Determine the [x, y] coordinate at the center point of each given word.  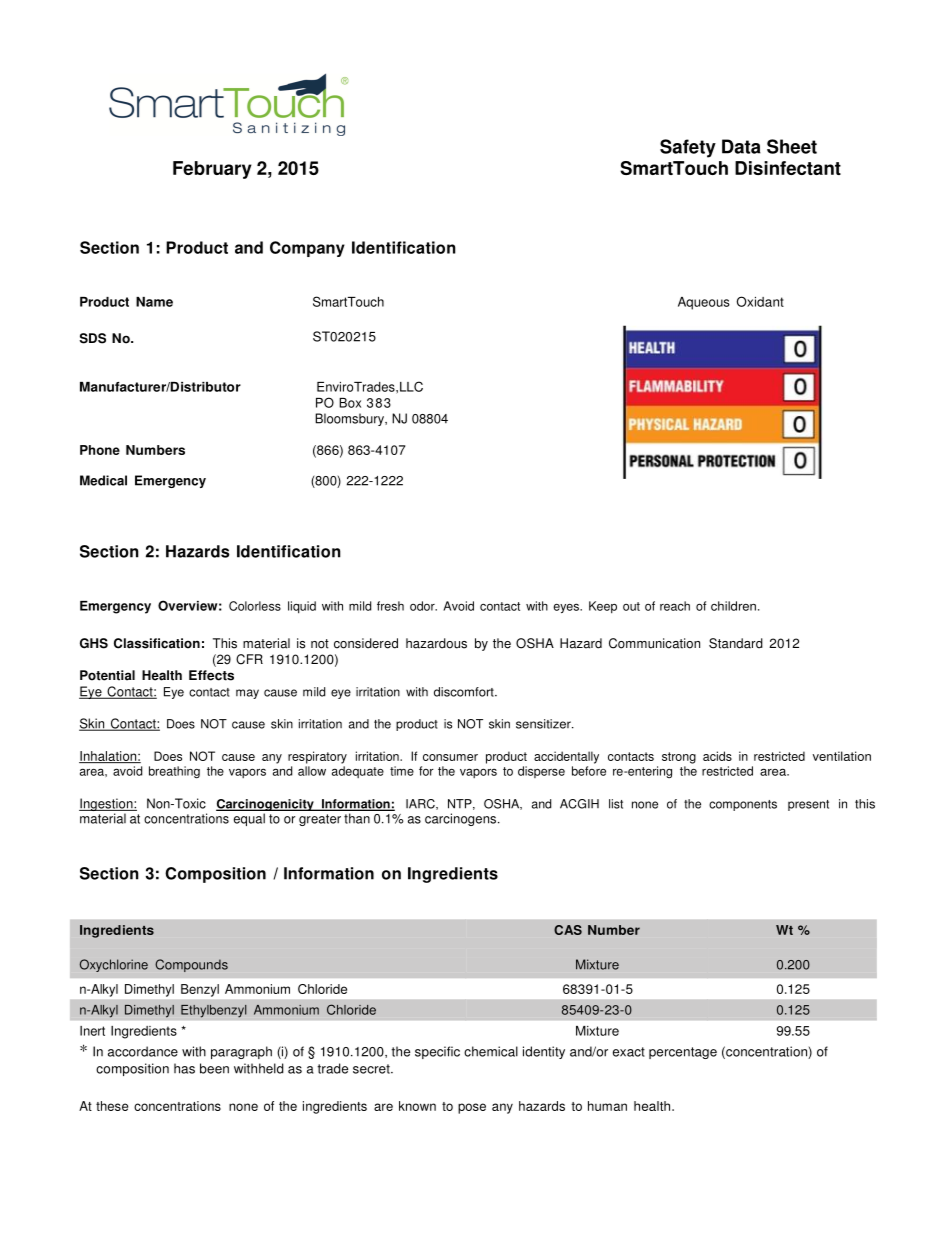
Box [350, 403]
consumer [450, 757]
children [733, 606]
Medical [103, 480]
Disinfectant [788, 168]
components [743, 805]
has [184, 1068]
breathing [174, 772]
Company [307, 249]
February [212, 170]
